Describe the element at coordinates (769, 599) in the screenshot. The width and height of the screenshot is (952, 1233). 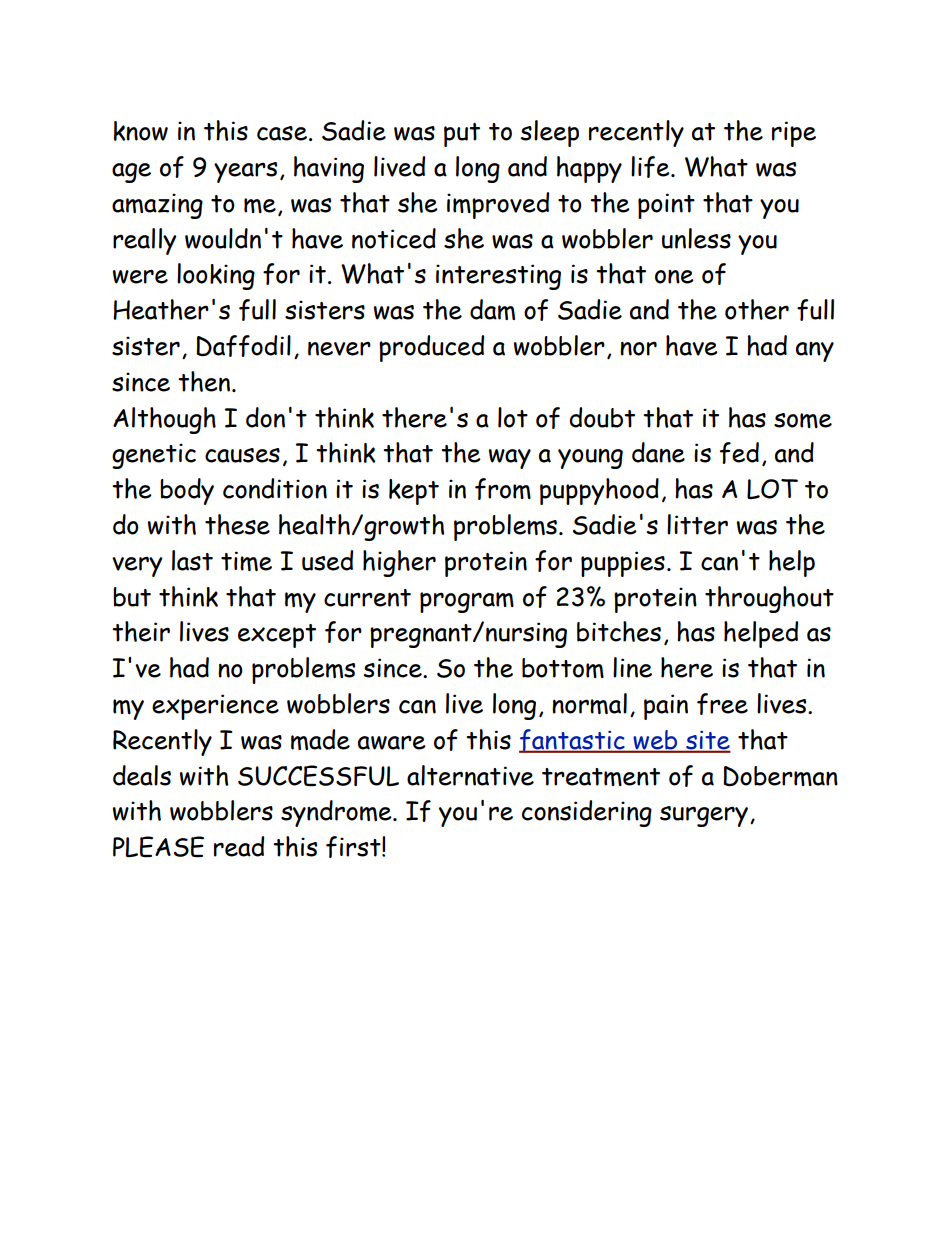
I see `throughout` at that location.
